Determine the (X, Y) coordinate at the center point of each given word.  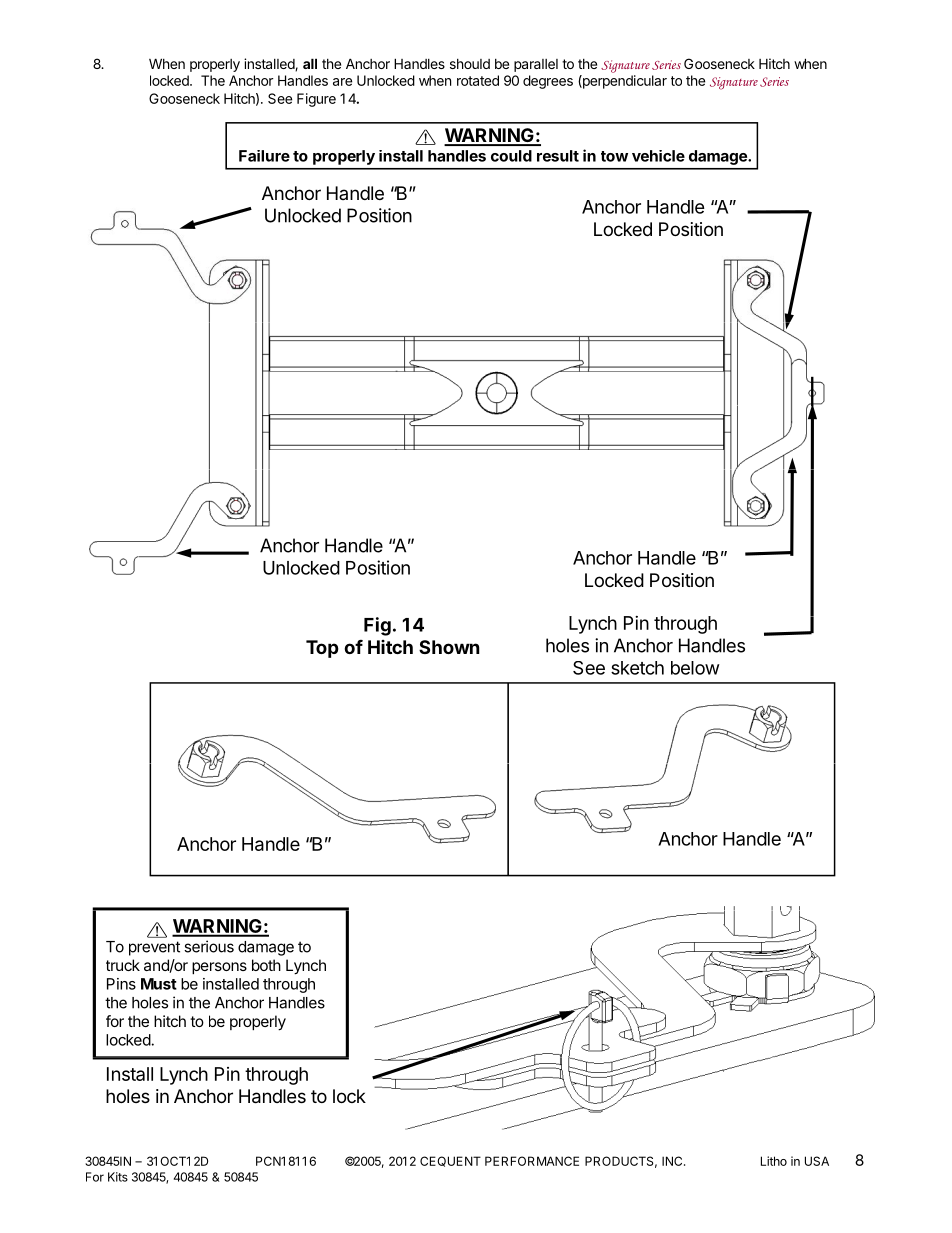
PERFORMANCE (532, 1161)
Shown (449, 647)
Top (322, 649)
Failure (264, 156)
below (695, 668)
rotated (478, 80)
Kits (118, 1177)
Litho (774, 1161)
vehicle (658, 156)
